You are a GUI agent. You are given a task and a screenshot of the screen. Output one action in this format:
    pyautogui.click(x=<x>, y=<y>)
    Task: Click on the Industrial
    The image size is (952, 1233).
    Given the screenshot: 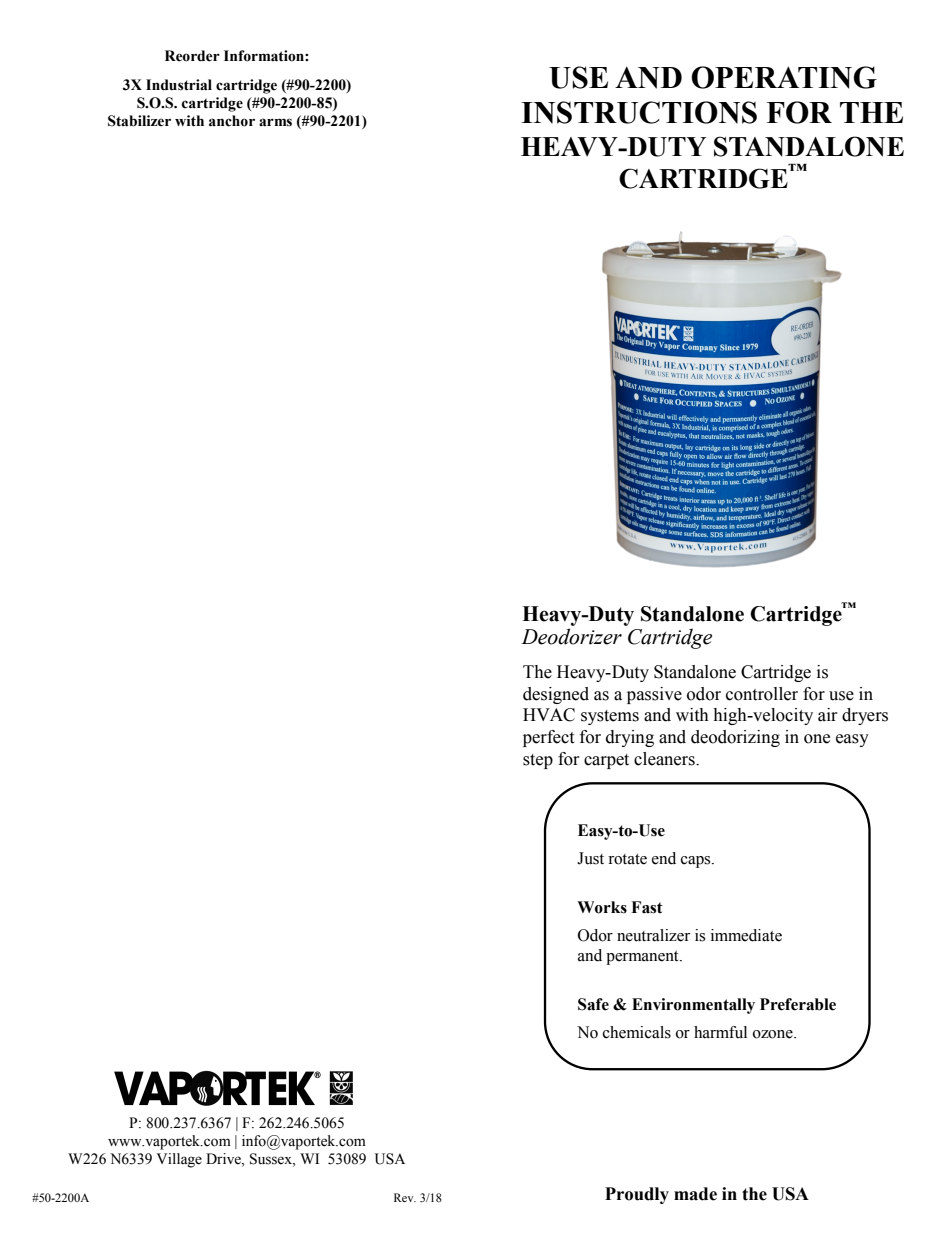 What is the action you would take?
    pyautogui.click(x=179, y=85)
